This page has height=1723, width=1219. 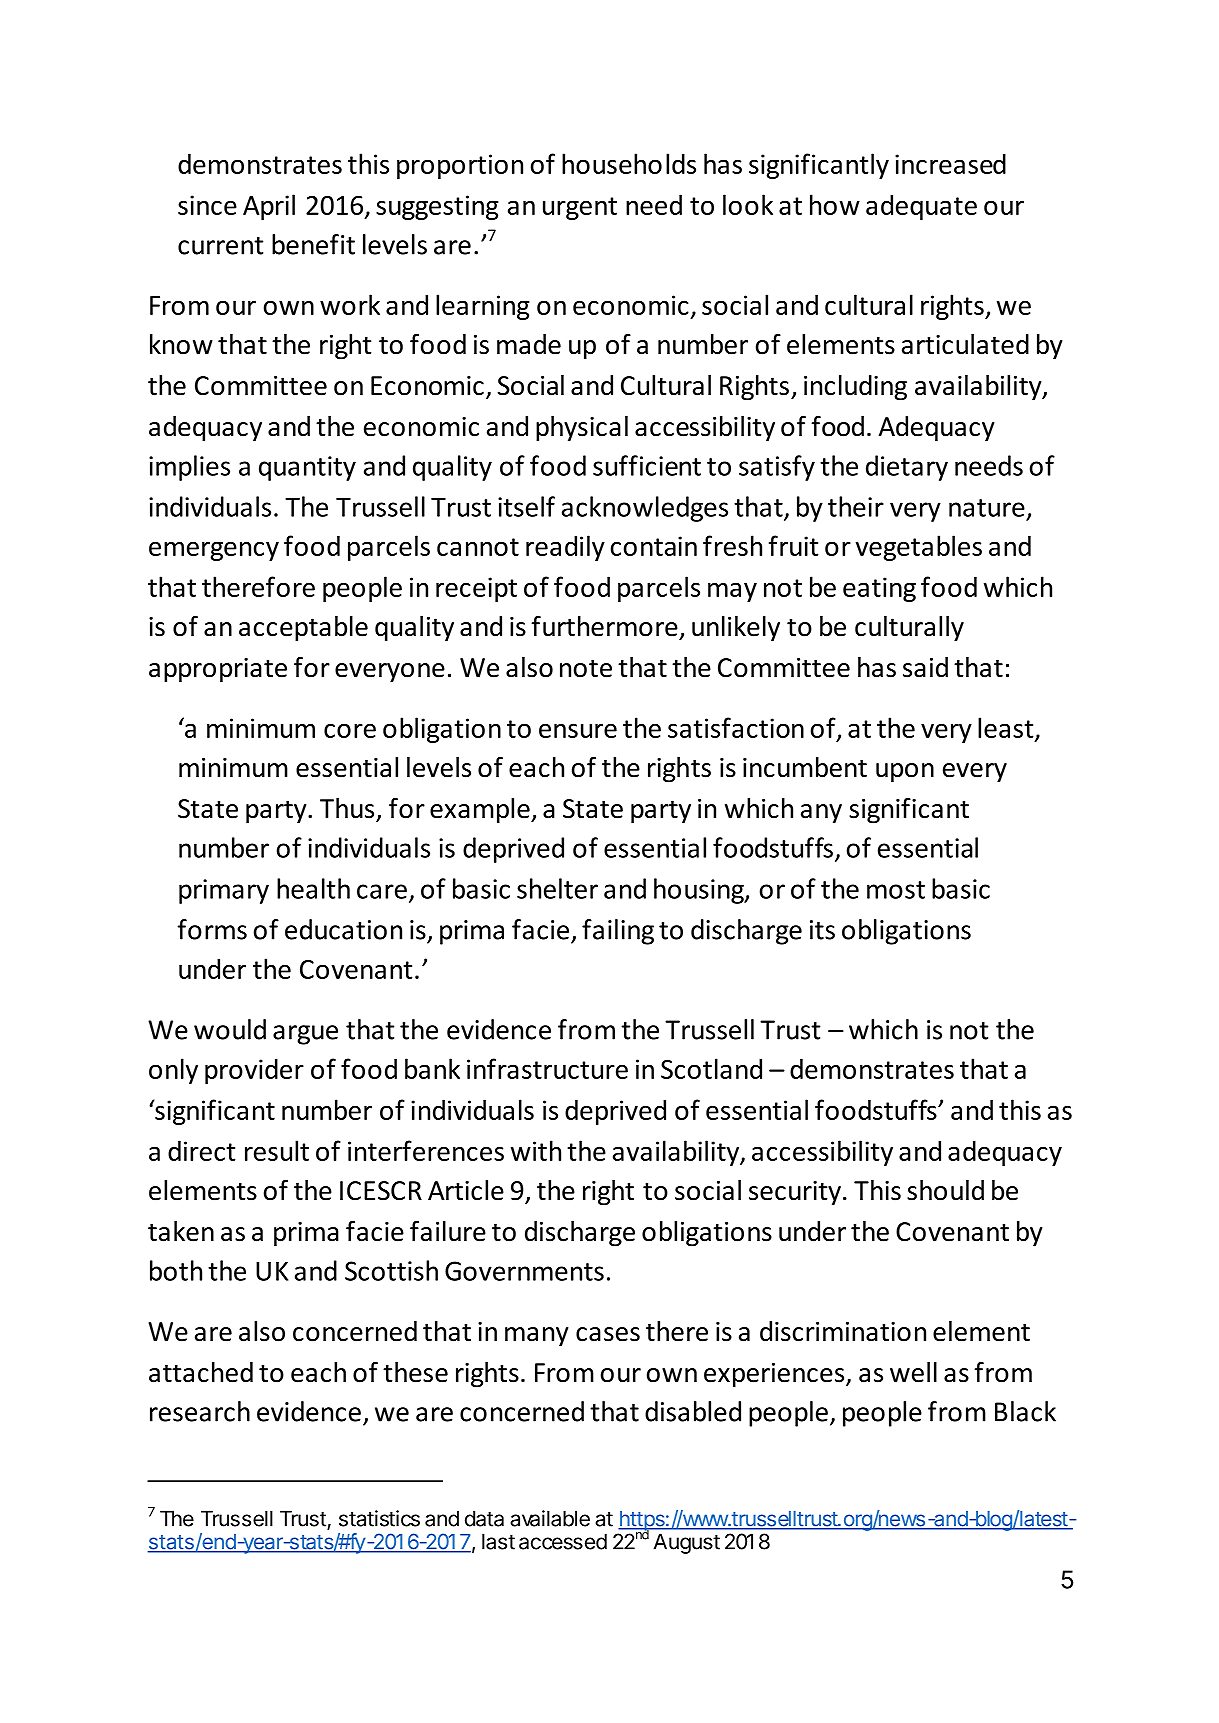 I want to click on result, so click(x=277, y=1150).
